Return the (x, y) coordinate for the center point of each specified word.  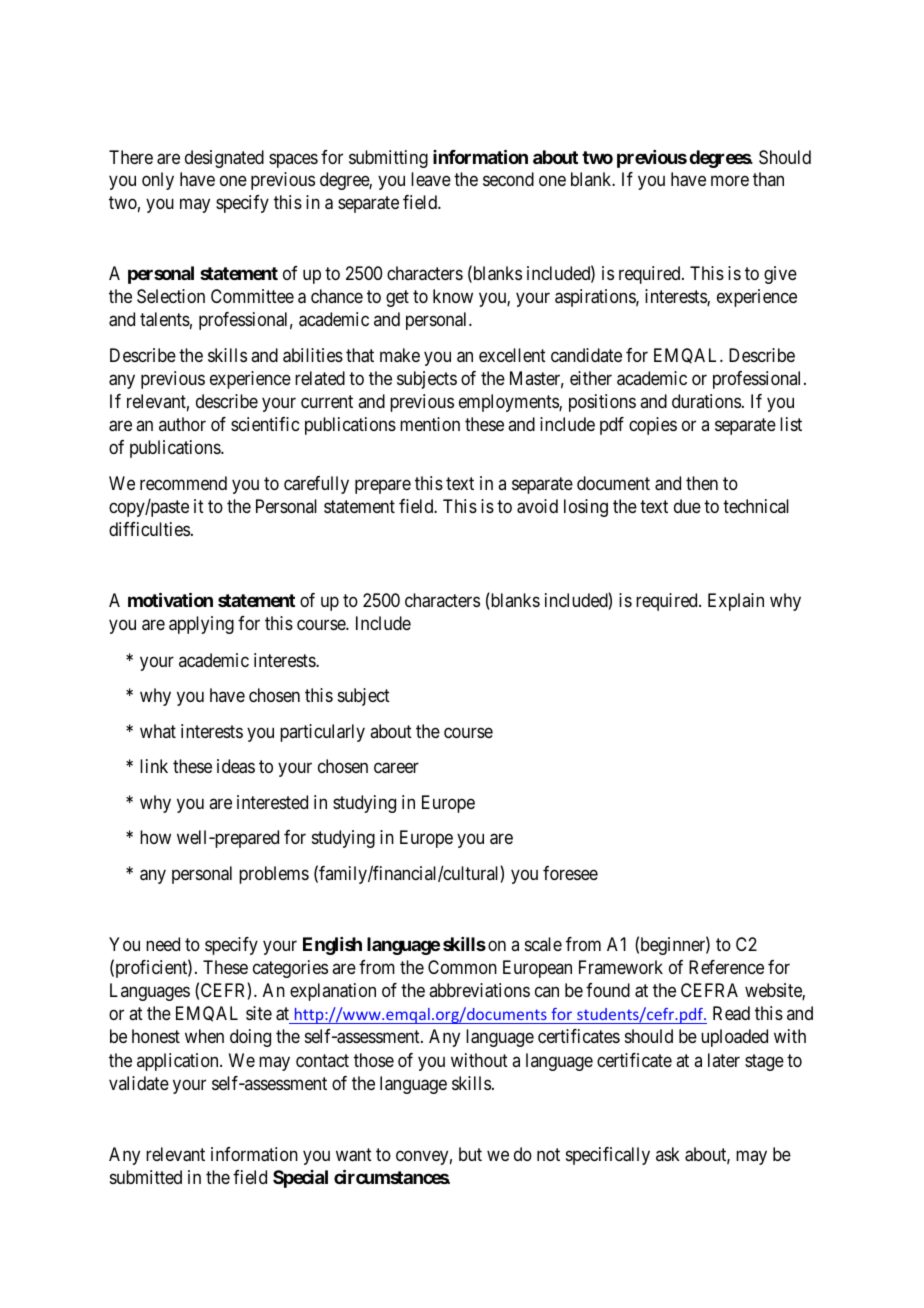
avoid (537, 506)
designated (224, 159)
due (687, 506)
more (730, 181)
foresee (570, 873)
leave (431, 179)
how (155, 837)
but (470, 1154)
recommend (183, 483)
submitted (146, 1177)
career (396, 768)
